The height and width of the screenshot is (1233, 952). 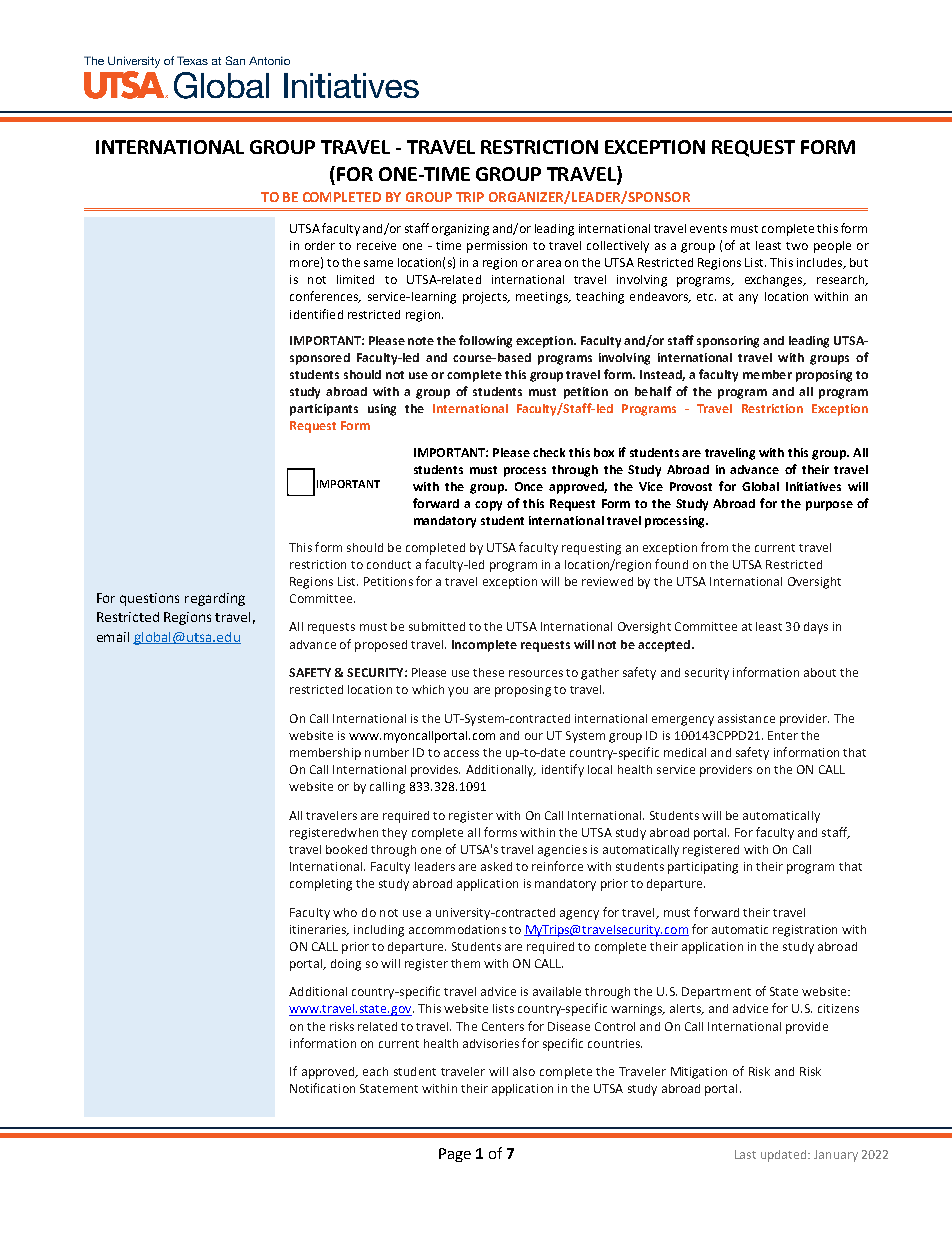 I want to click on asked, so click(x=496, y=866).
